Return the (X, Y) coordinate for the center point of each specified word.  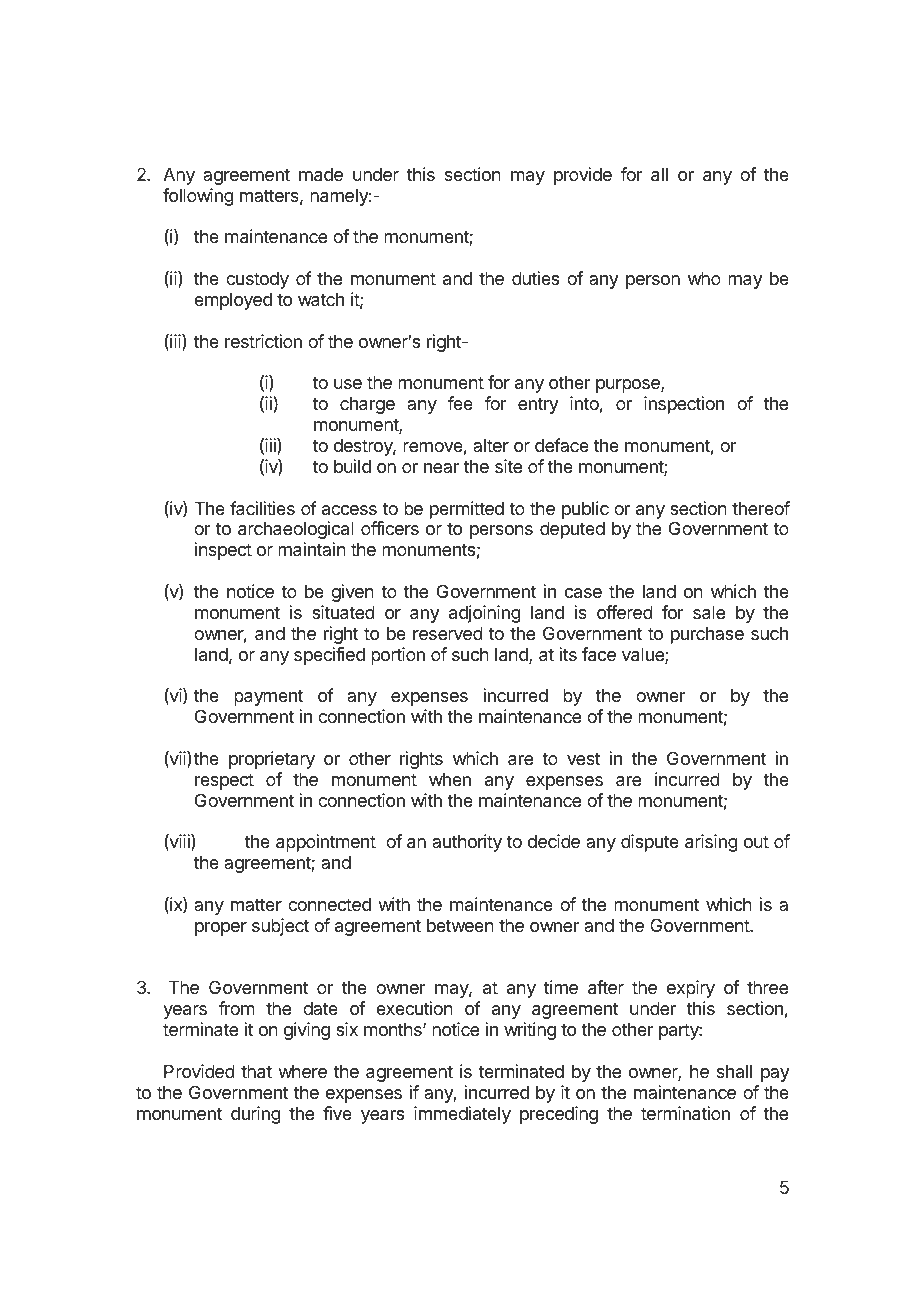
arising (711, 843)
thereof (761, 508)
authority (467, 843)
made (321, 175)
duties (535, 278)
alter (491, 445)
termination (685, 1113)
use (348, 384)
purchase (707, 635)
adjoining (485, 614)
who (704, 278)
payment (268, 697)
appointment (326, 843)
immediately (462, 1115)
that (256, 1072)
